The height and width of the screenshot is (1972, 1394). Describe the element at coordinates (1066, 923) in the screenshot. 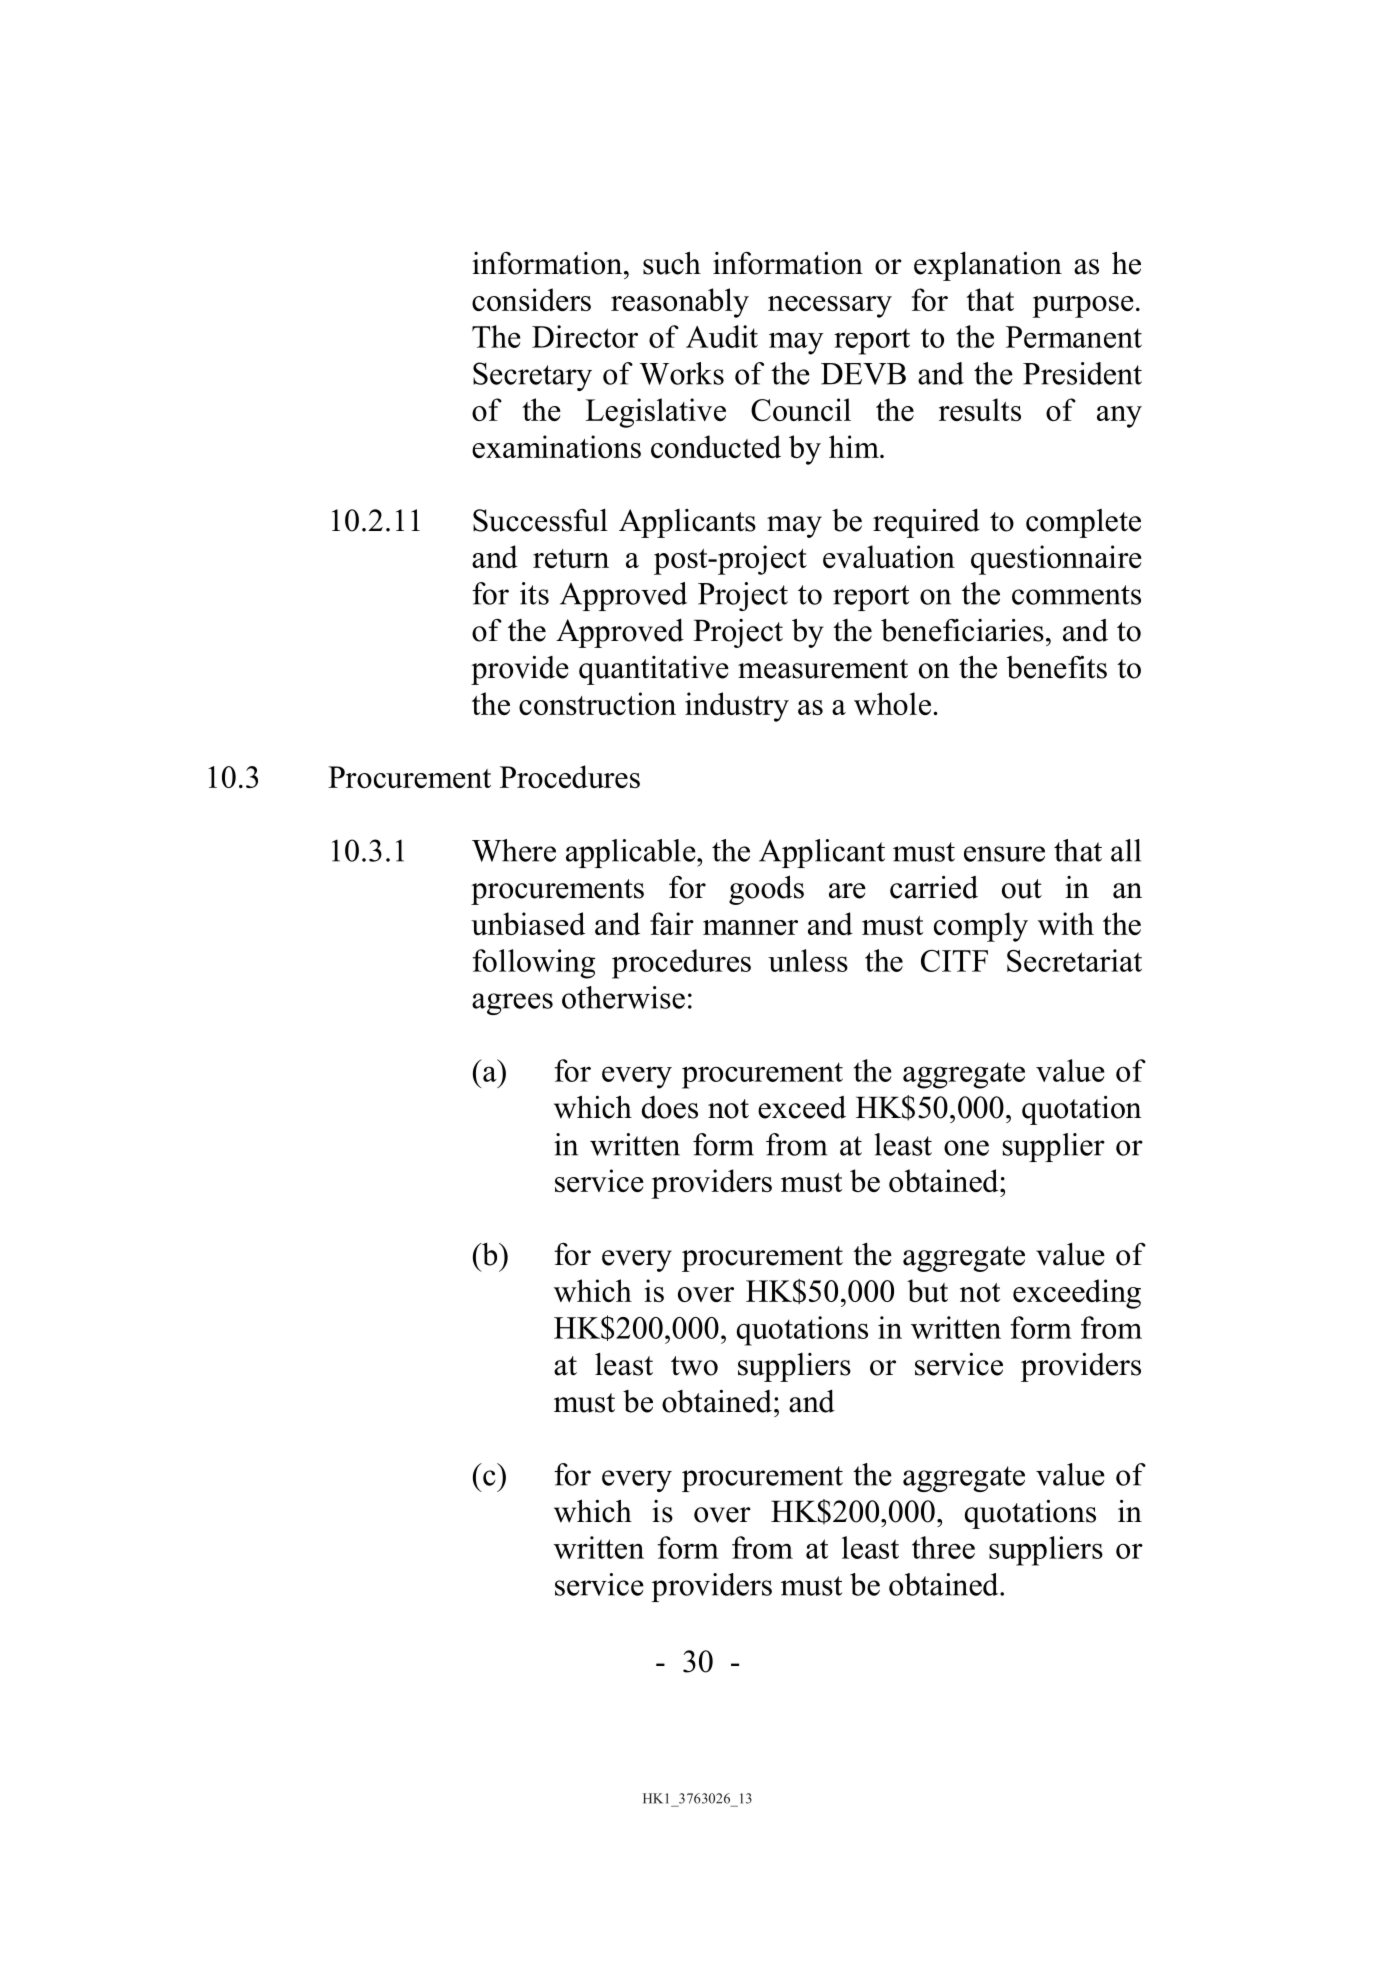

I see `with` at that location.
